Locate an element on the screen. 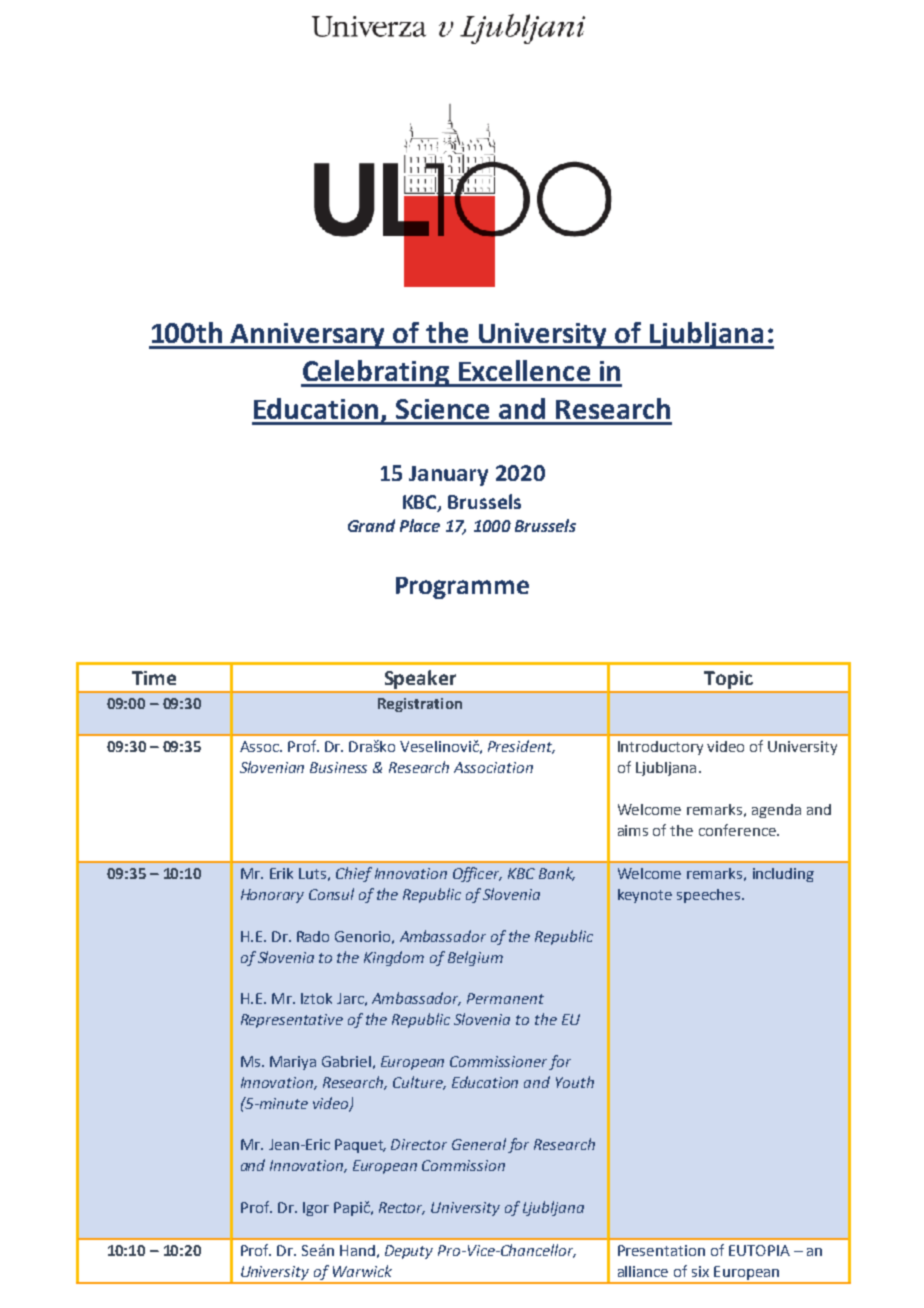  Celebrating is located at coordinates (376, 373).
